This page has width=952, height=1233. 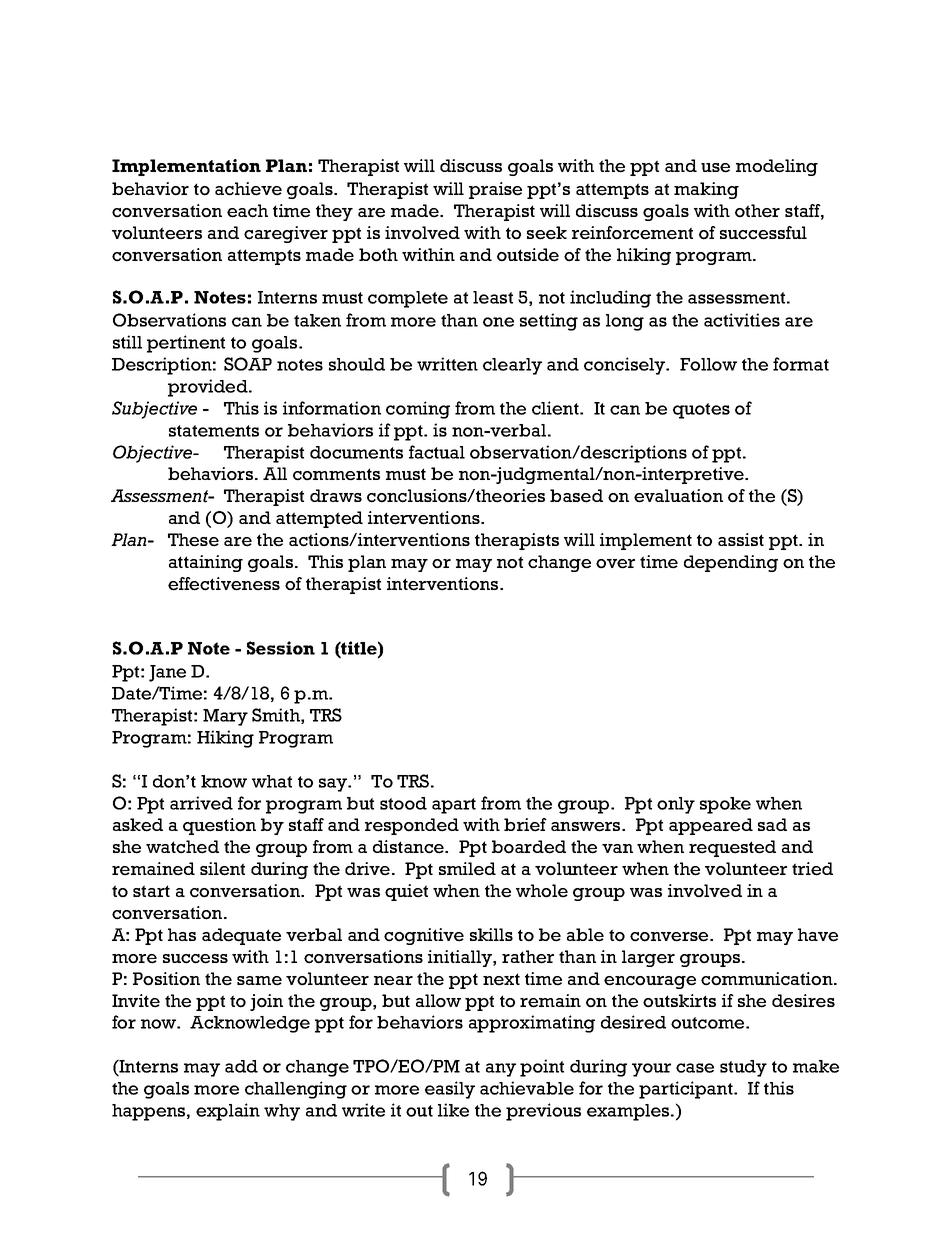 I want to click on praise, so click(x=495, y=190).
